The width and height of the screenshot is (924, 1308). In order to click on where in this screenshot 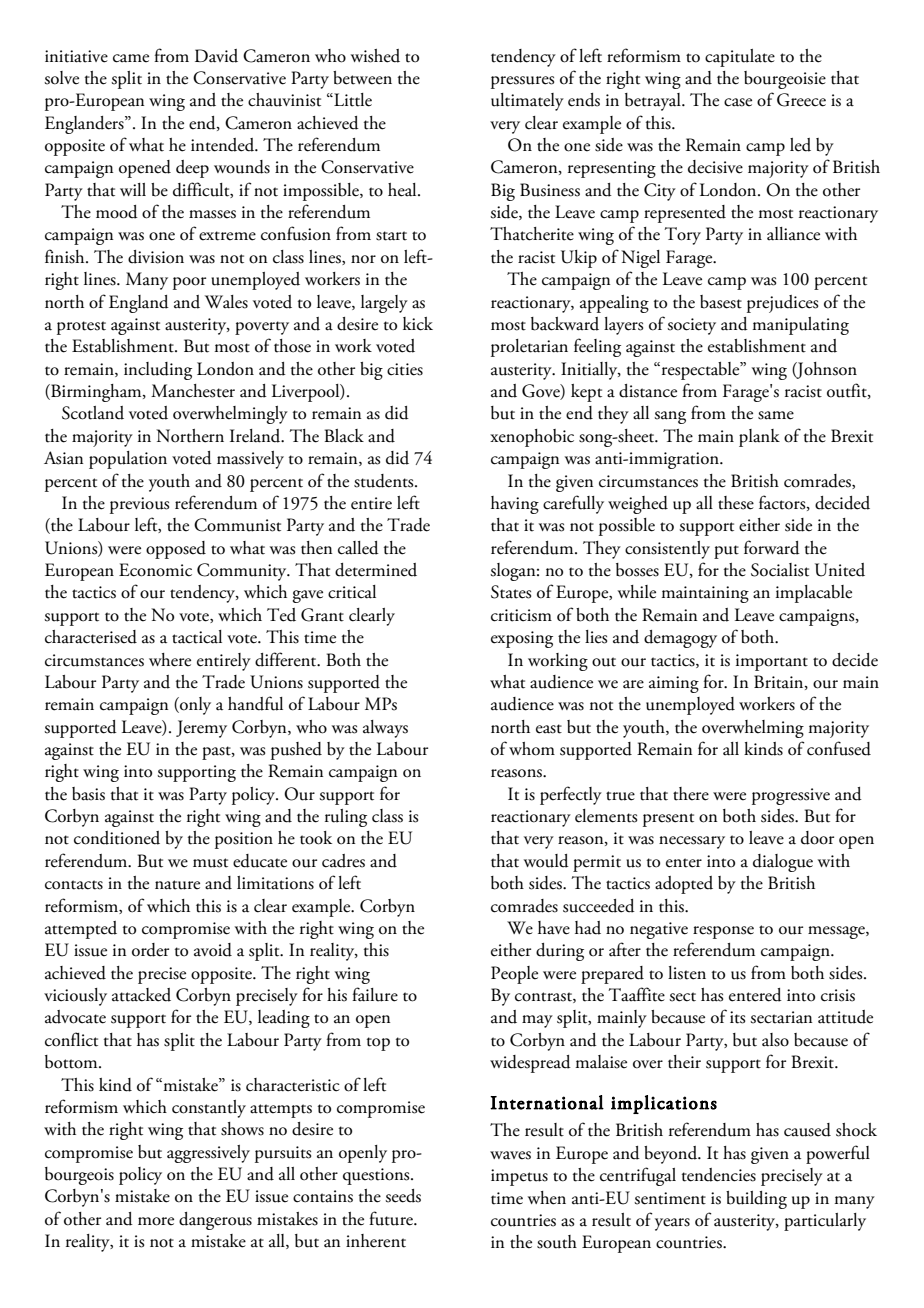, I will do `click(170, 660)`.
